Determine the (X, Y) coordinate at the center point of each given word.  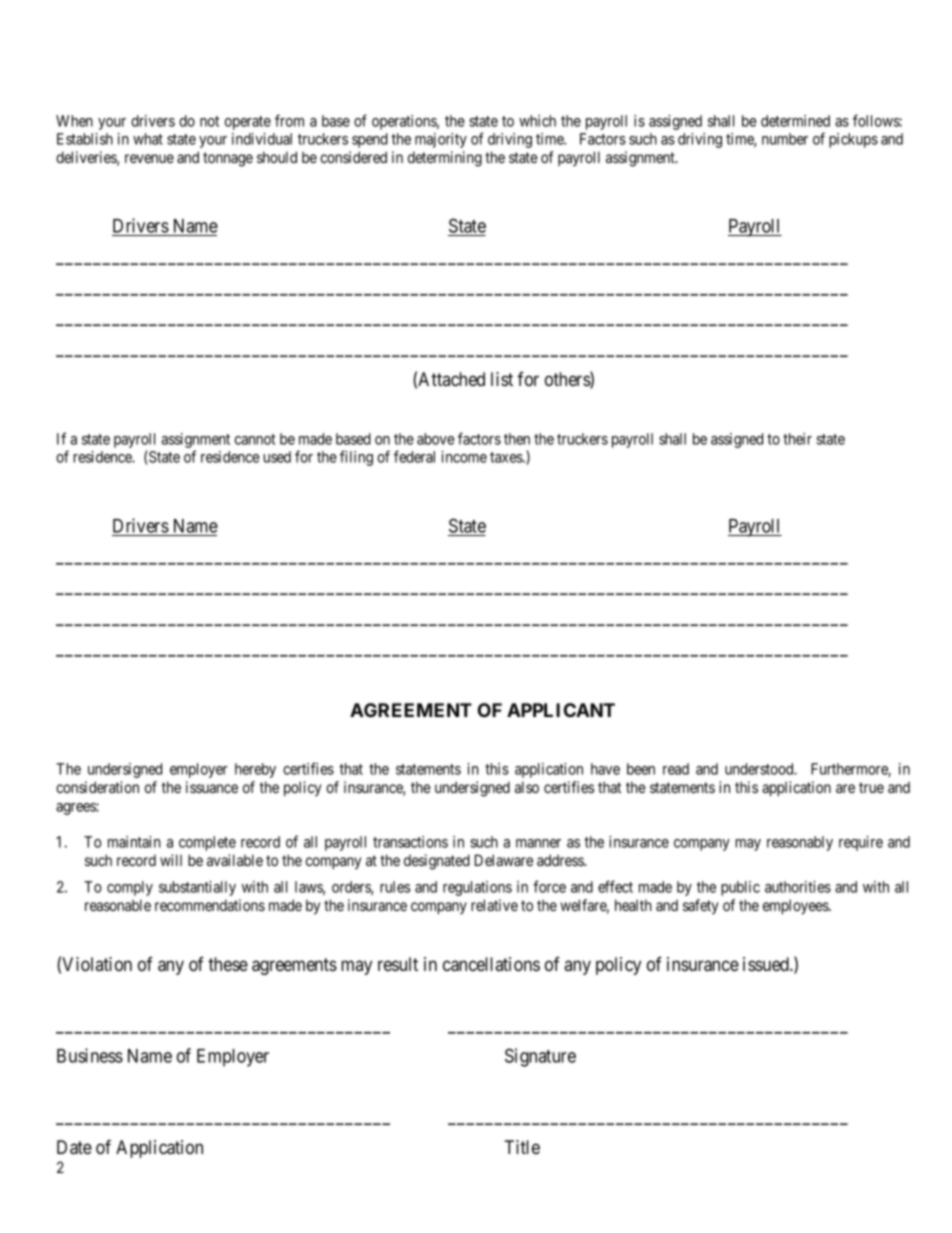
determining (445, 159)
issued (767, 964)
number (785, 139)
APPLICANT (561, 710)
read (676, 769)
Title (522, 1147)
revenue (149, 158)
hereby (255, 770)
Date (74, 1147)
